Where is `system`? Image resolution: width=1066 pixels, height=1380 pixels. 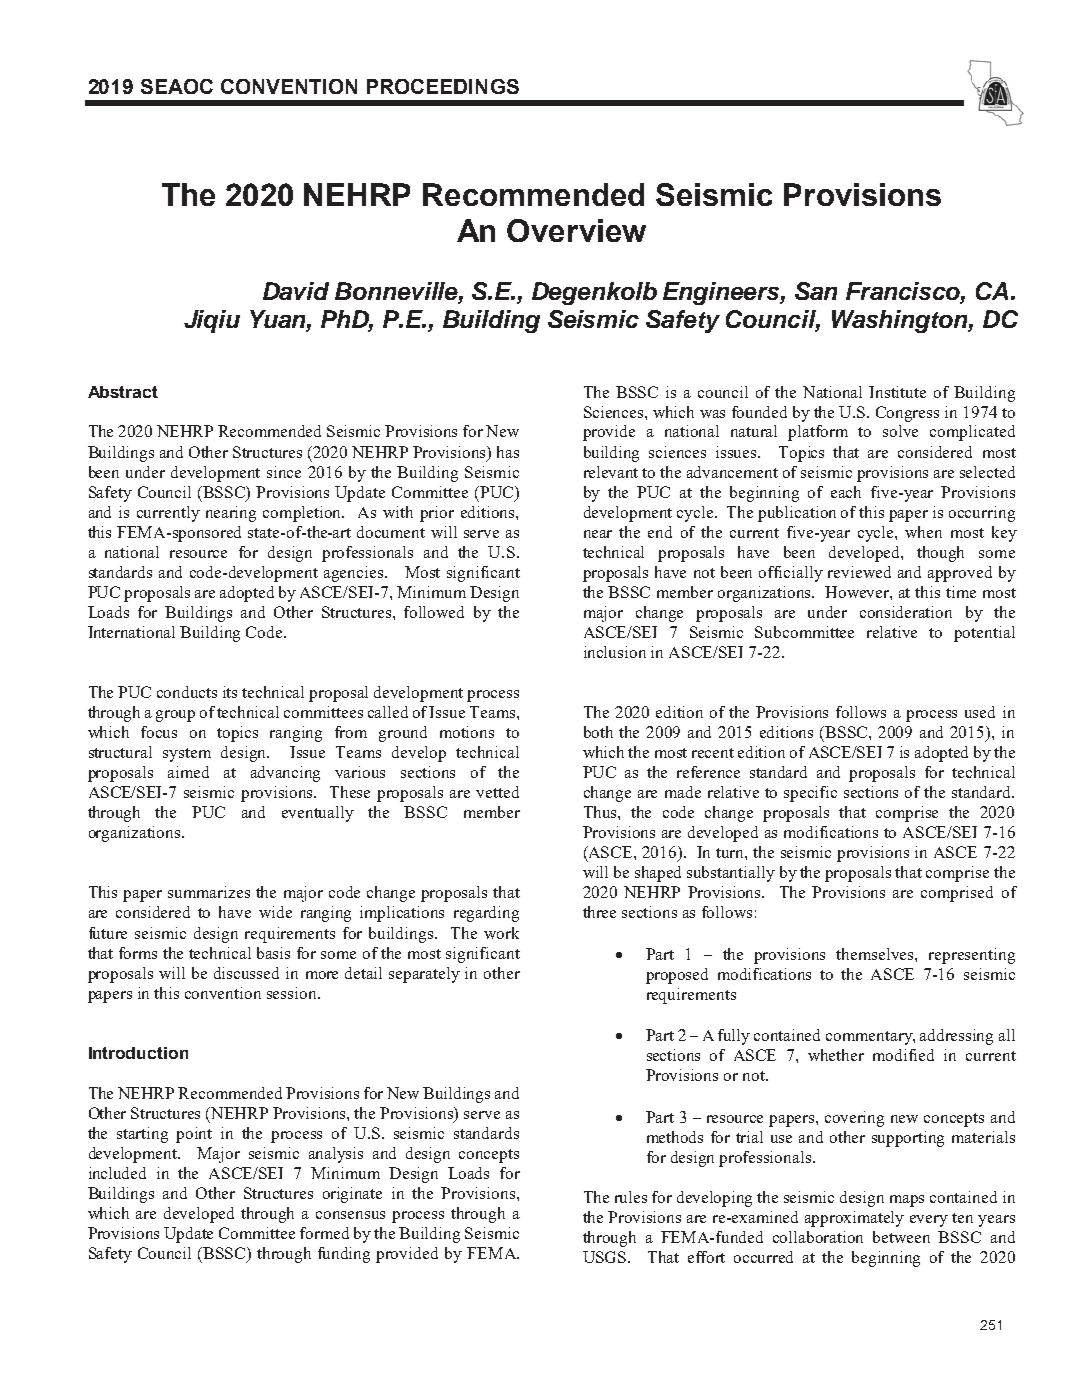
system is located at coordinates (187, 755).
